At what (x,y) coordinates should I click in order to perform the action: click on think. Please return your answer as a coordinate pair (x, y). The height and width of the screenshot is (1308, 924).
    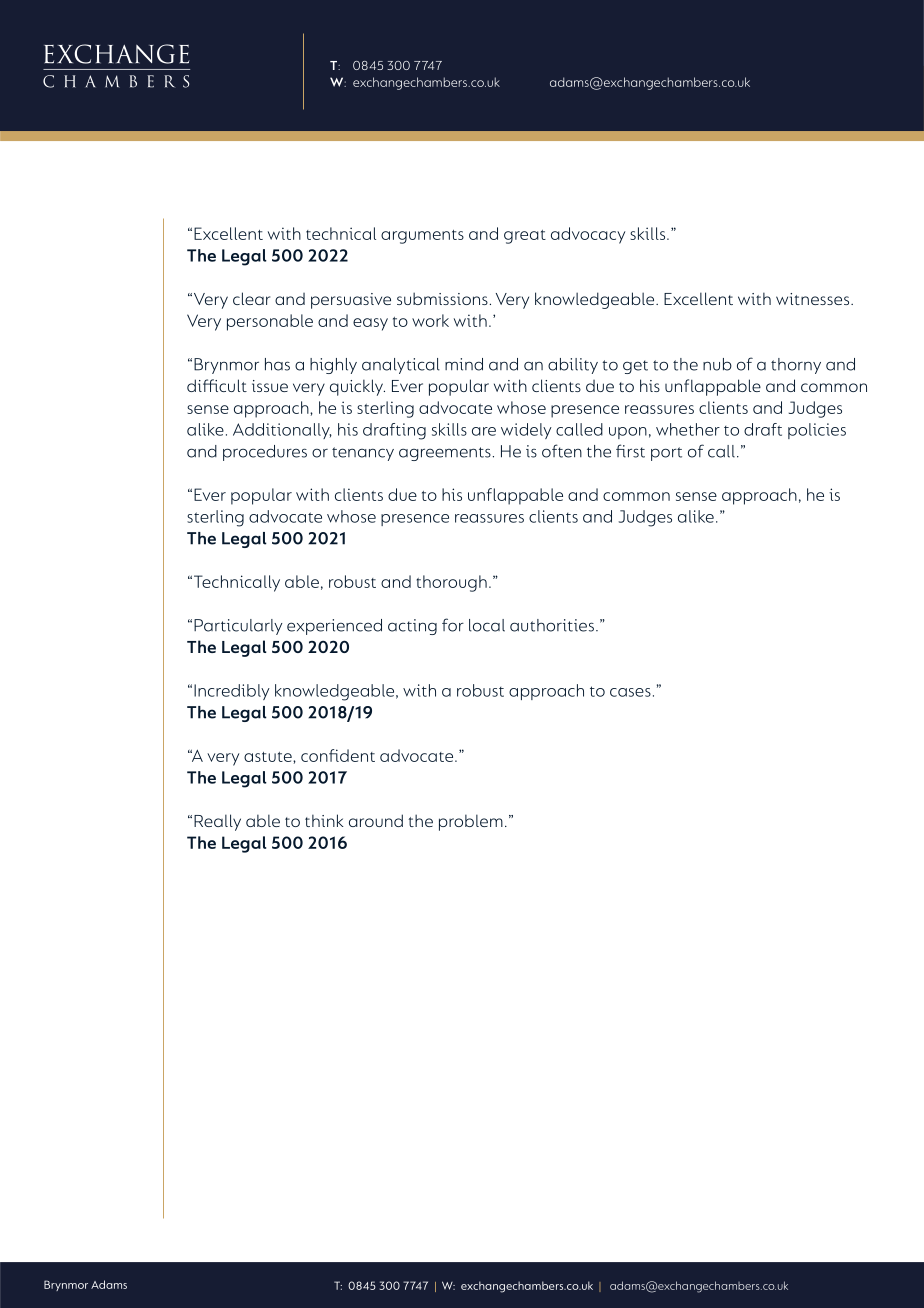
    Looking at the image, I should click on (324, 820).
